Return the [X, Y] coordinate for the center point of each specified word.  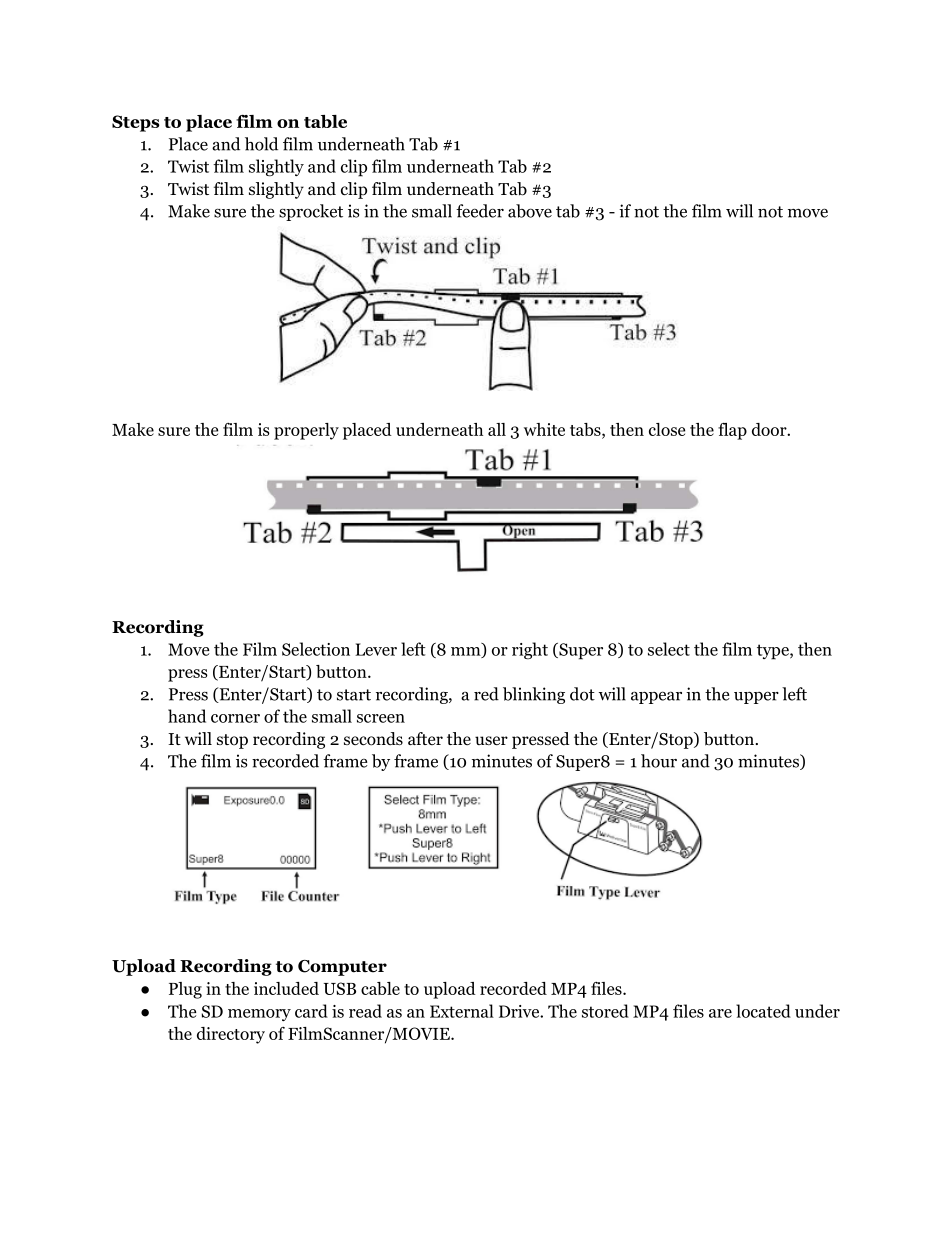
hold [261, 144]
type [774, 652]
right [530, 650]
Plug [185, 990]
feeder [480, 211]
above [530, 211]
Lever [376, 649]
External [462, 1011]
